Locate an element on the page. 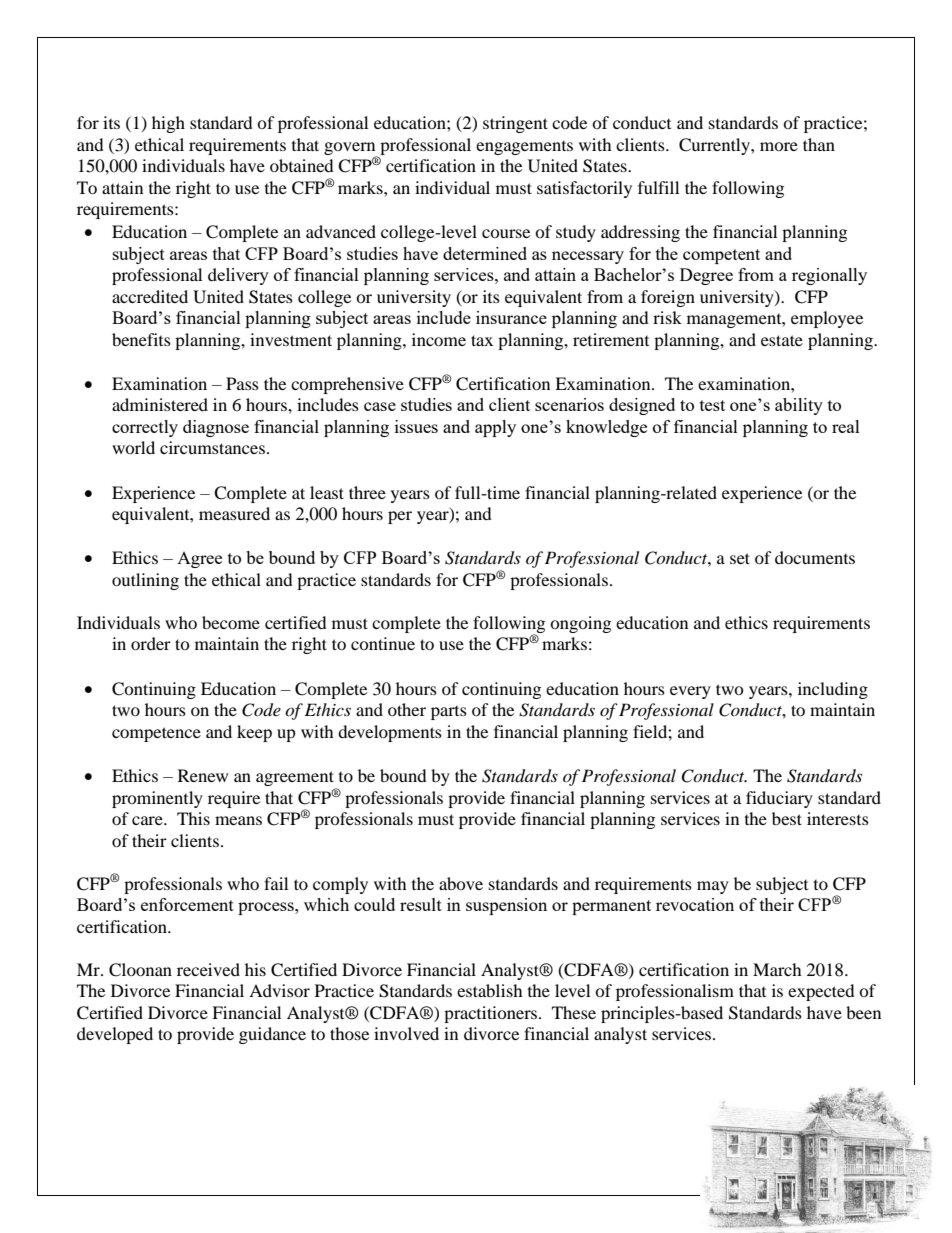 This image has height=1233, width=952. more is located at coordinates (779, 146).
